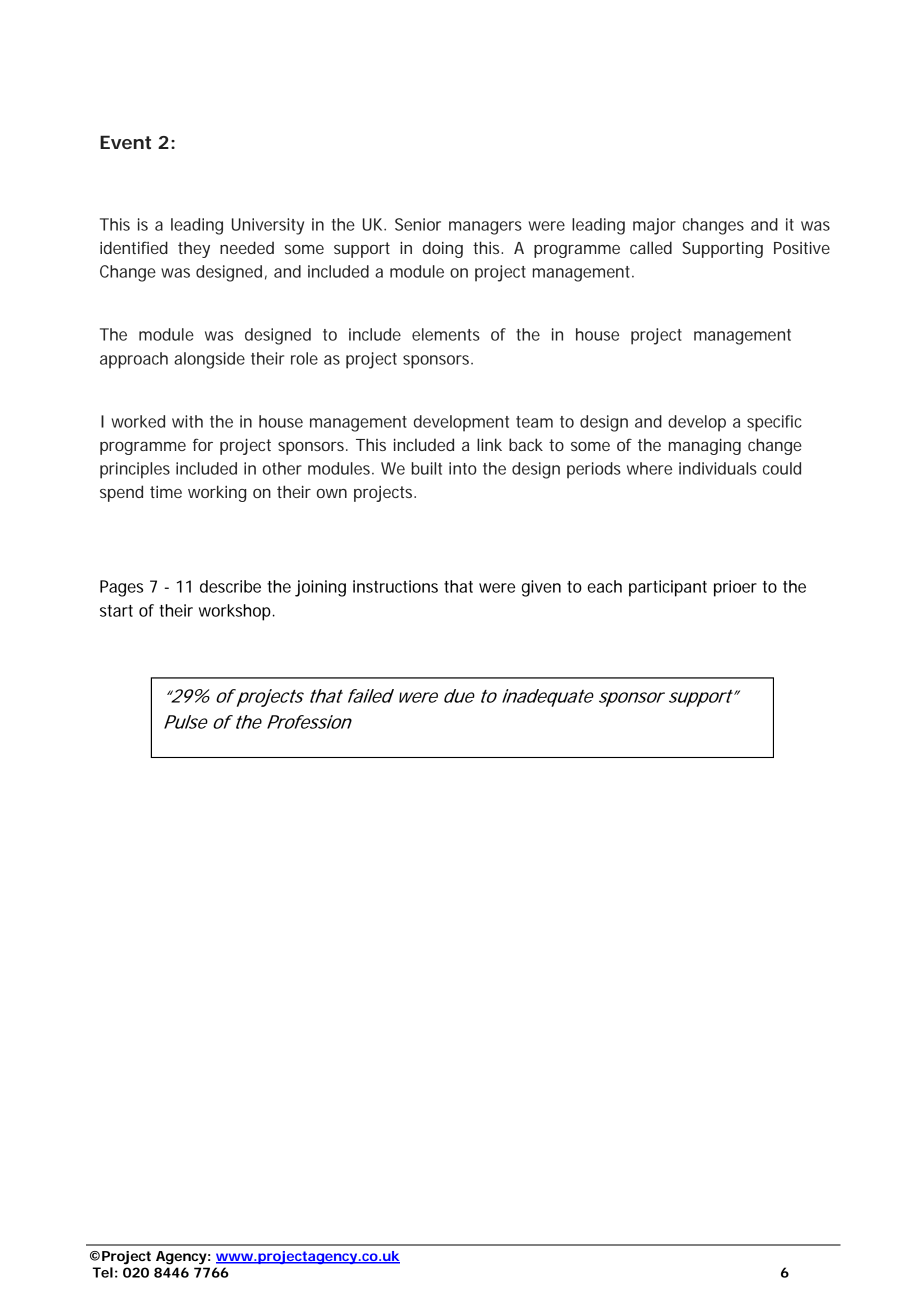  I want to click on participant, so click(668, 588).
